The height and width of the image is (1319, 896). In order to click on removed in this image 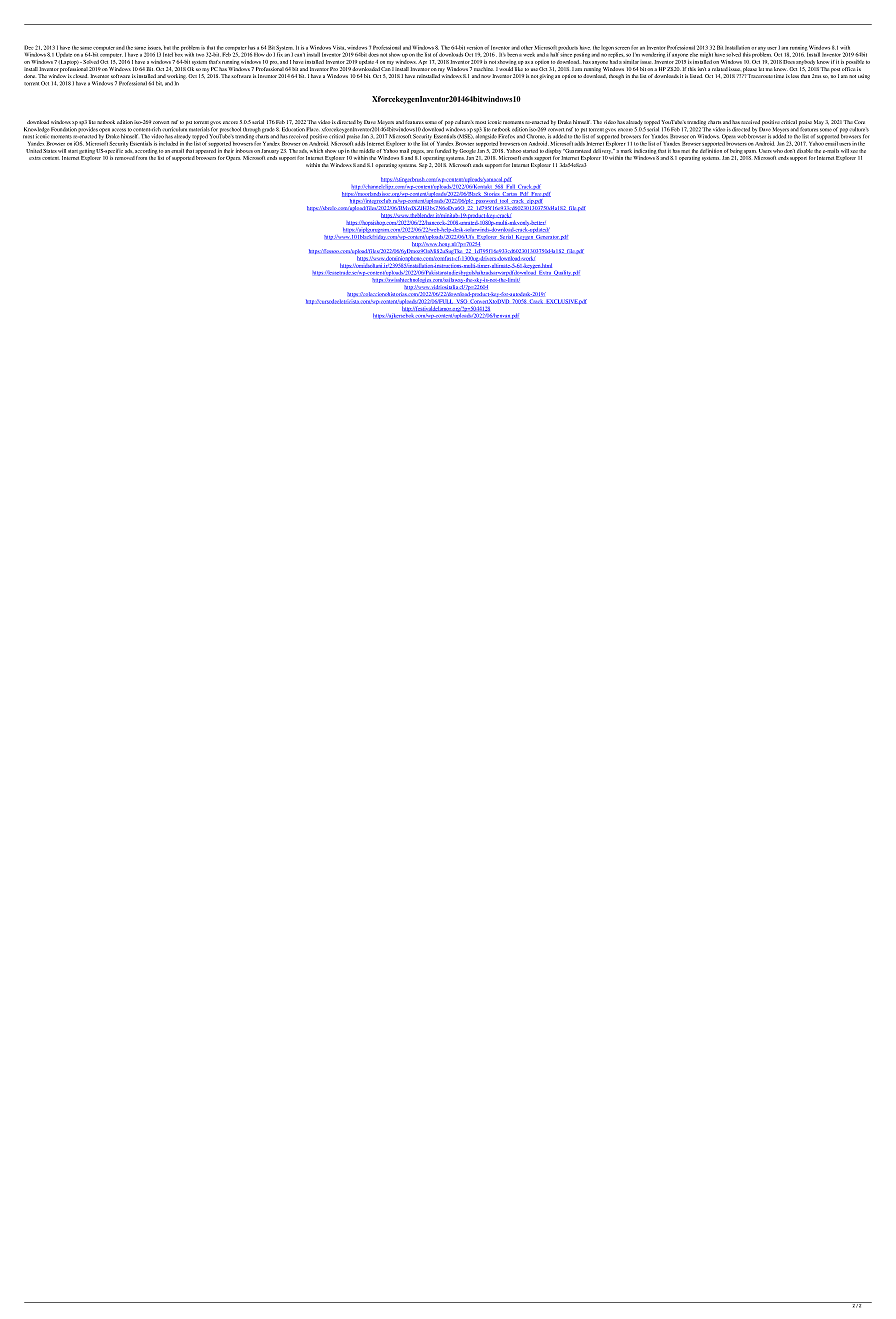, I will do `click(125, 158)`.
